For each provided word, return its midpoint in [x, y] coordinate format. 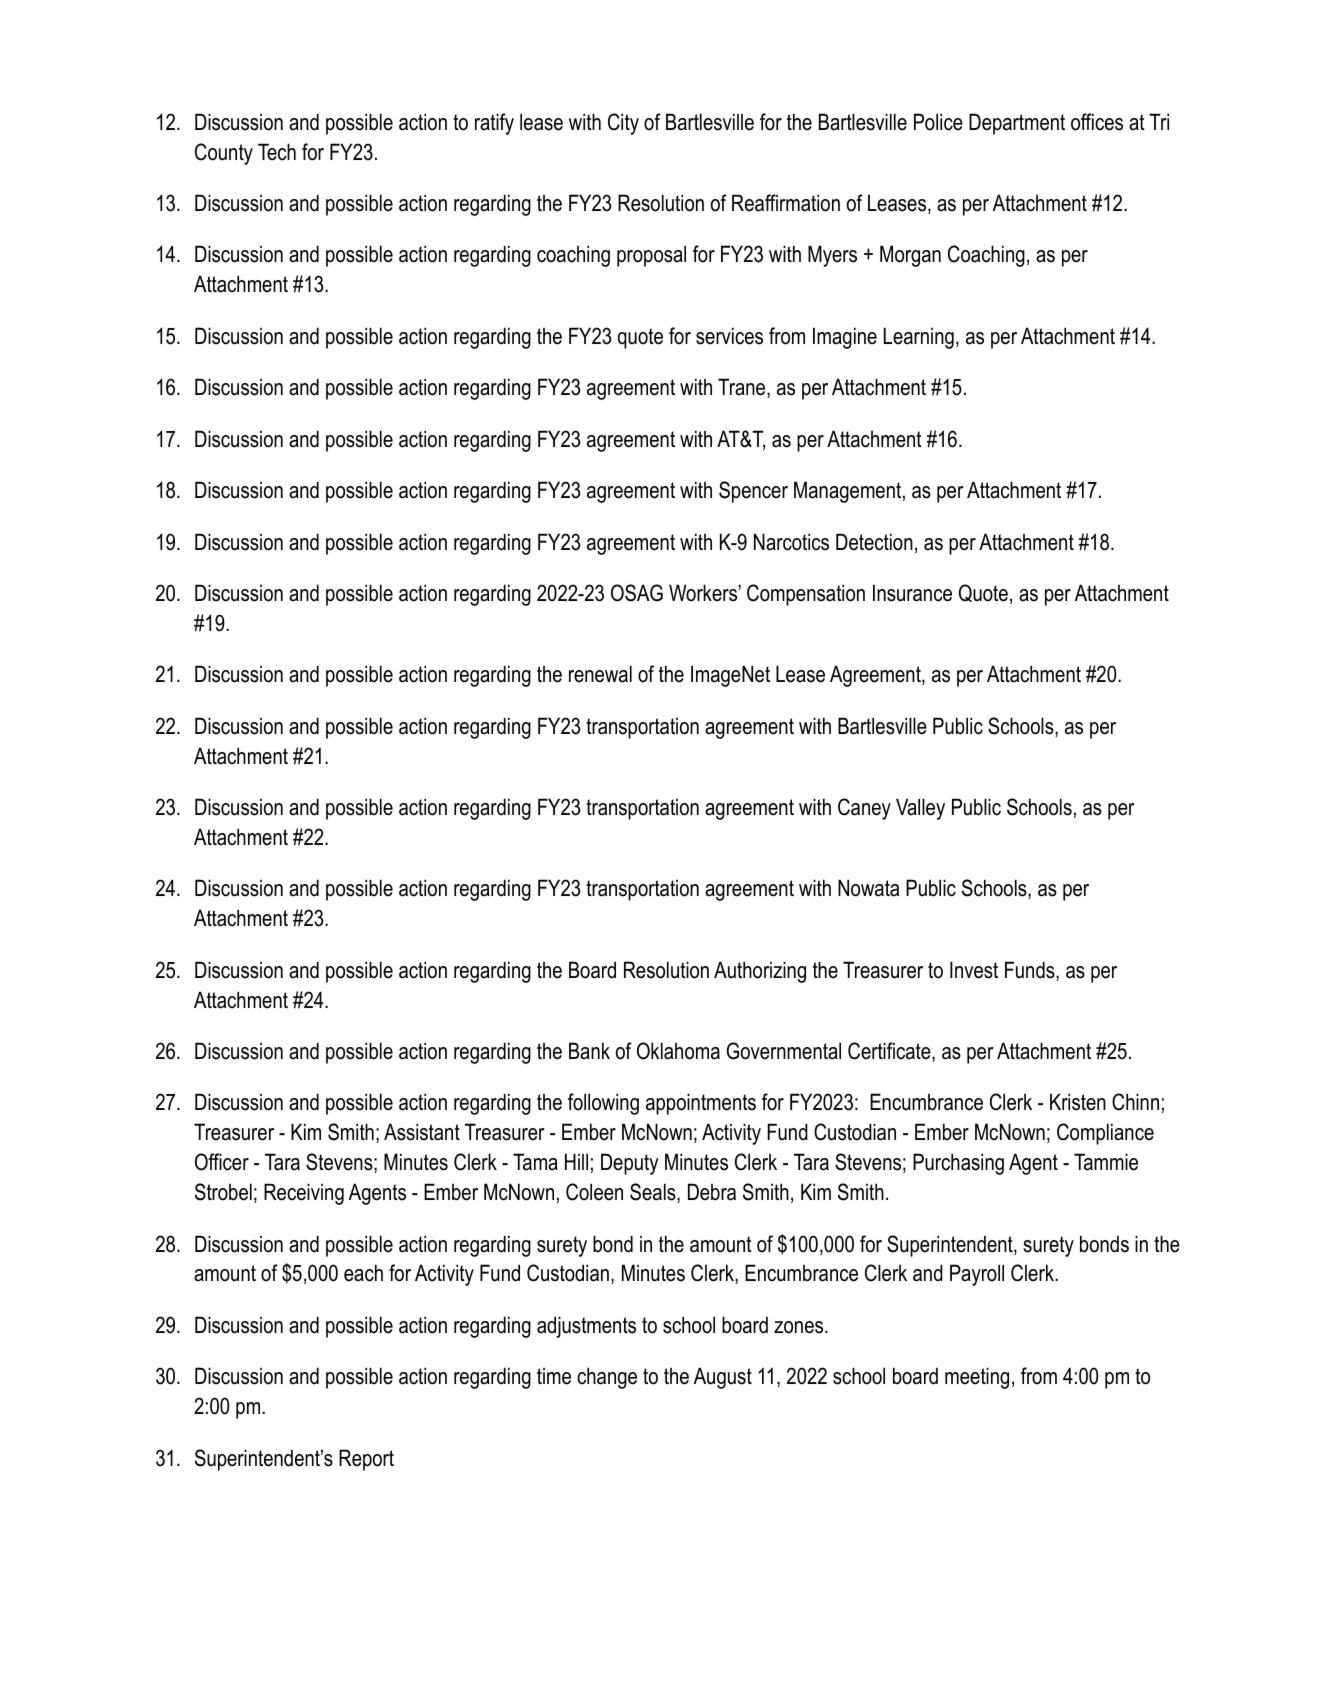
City [623, 124]
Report [366, 1460]
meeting [977, 1378]
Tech [277, 152]
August [723, 1378]
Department [1017, 124]
